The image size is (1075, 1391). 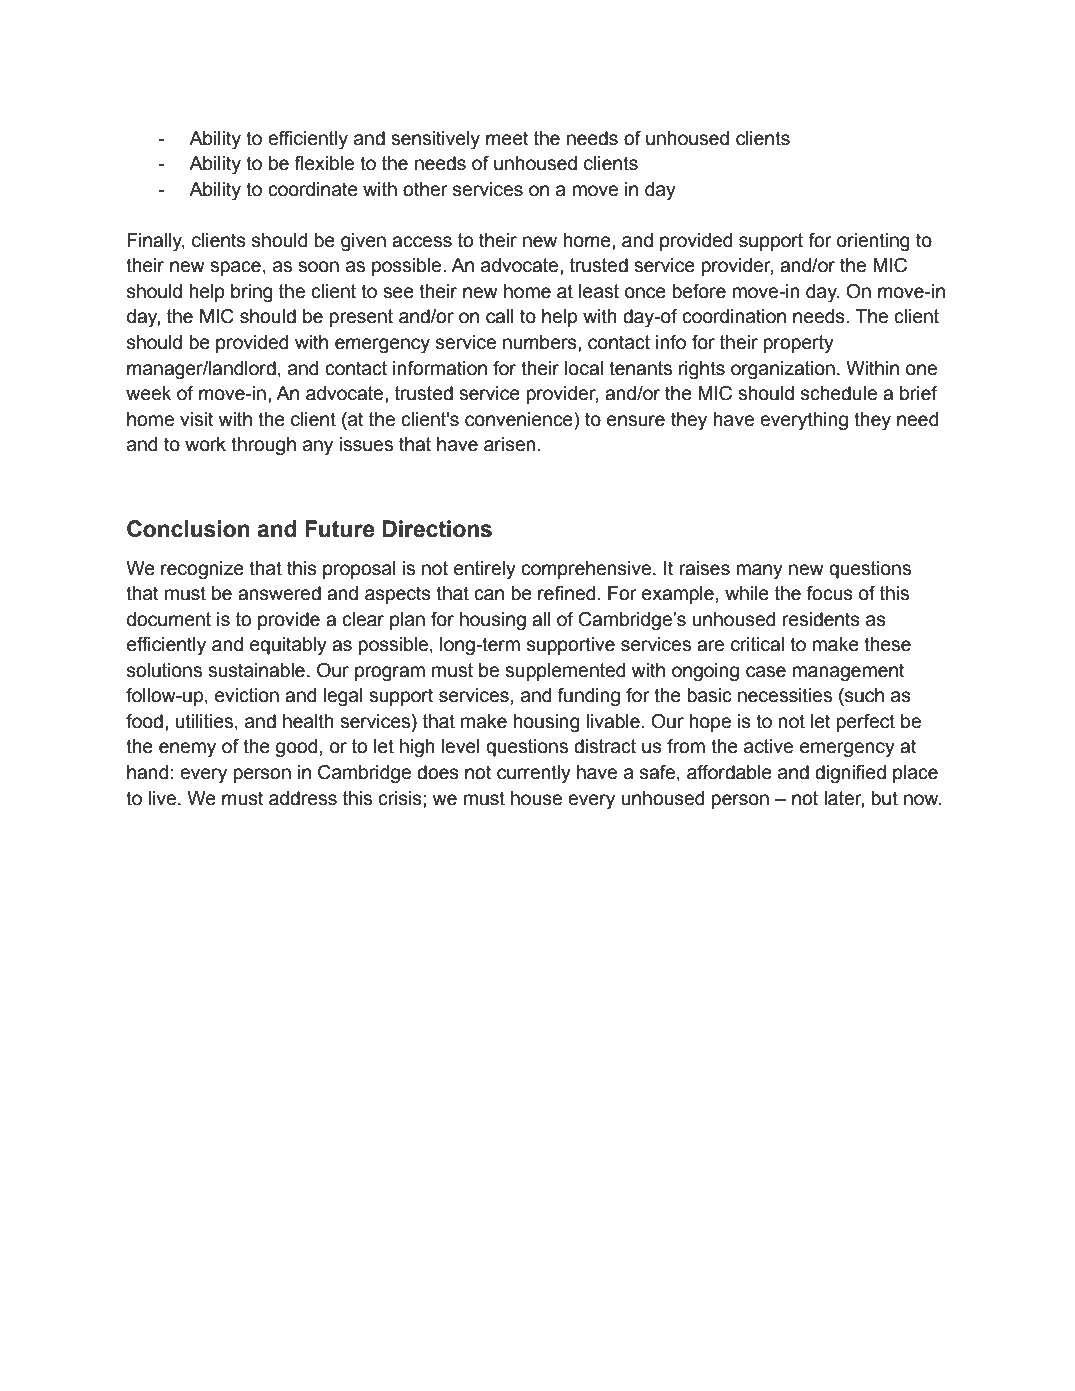 I want to click on residents, so click(x=821, y=619).
